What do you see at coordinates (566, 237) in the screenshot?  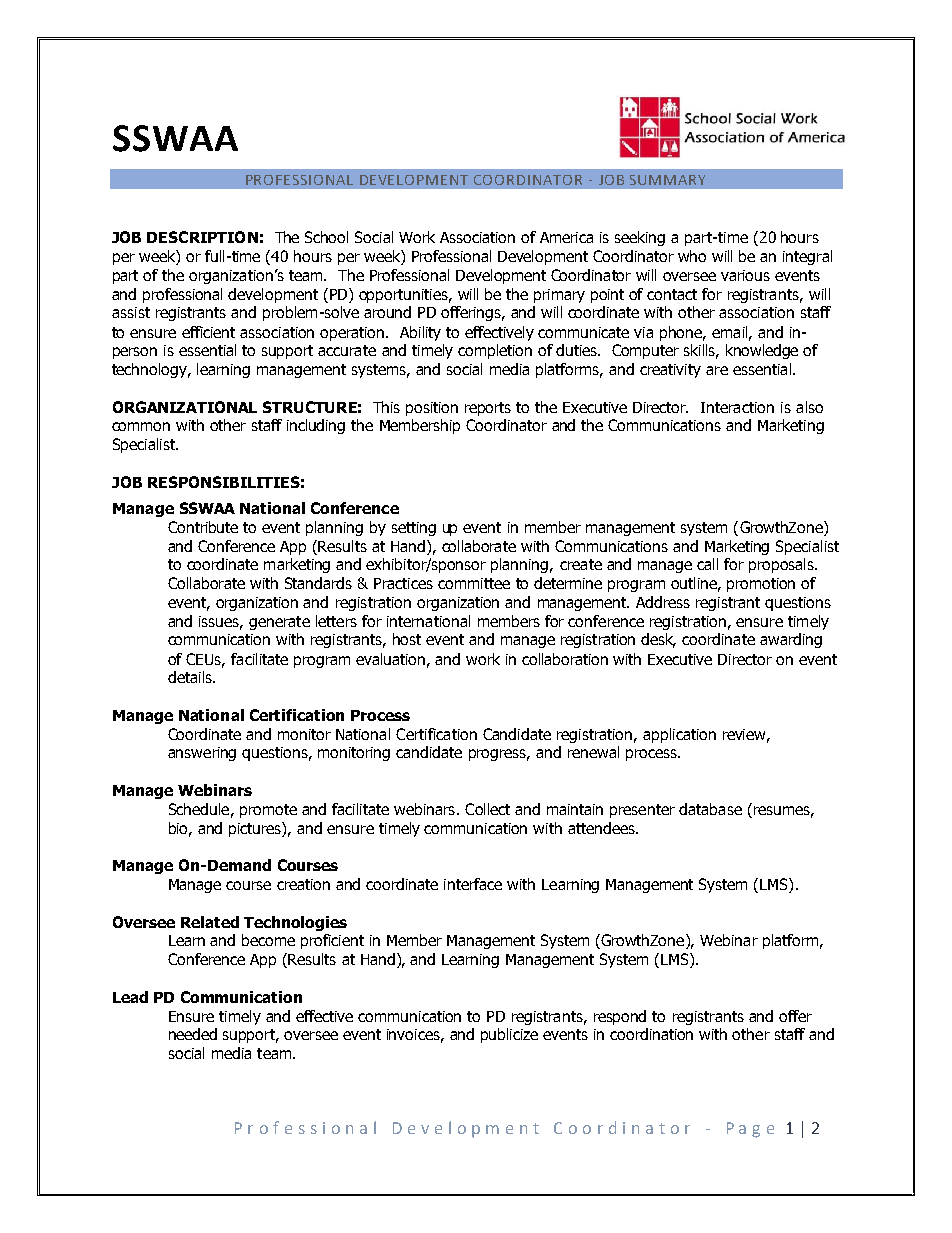 I see `America` at bounding box center [566, 237].
